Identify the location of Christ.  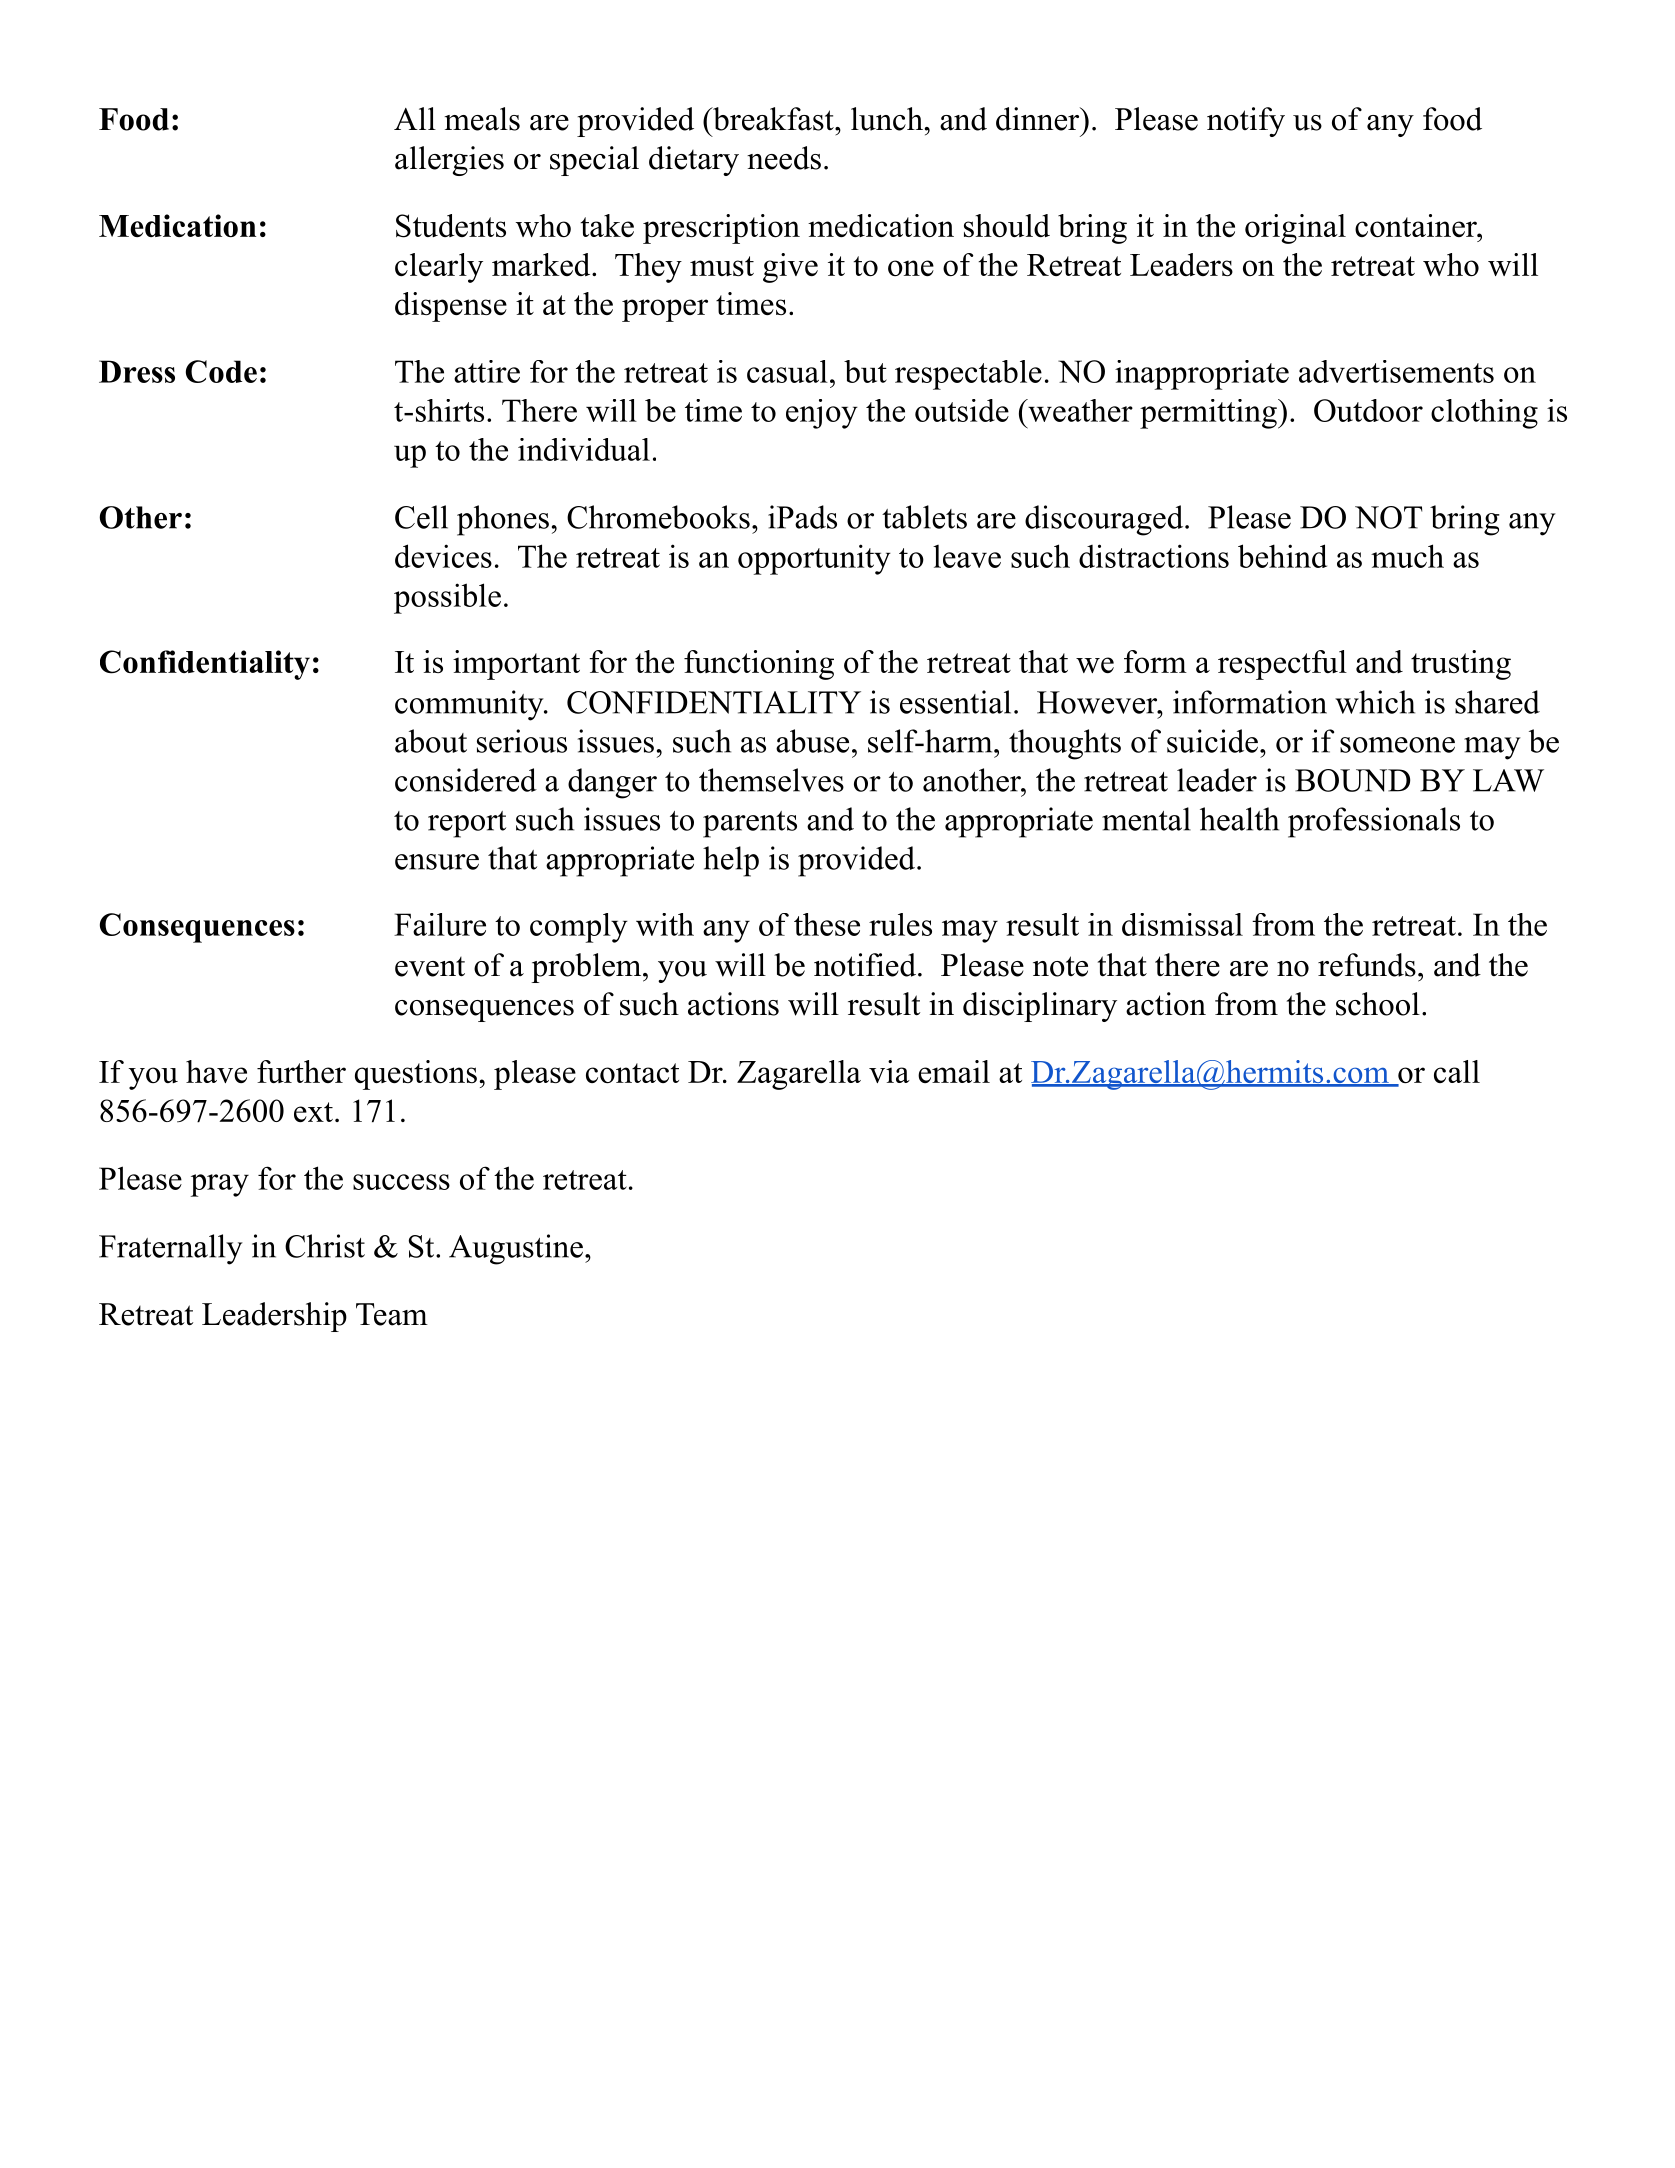
(325, 1246).
